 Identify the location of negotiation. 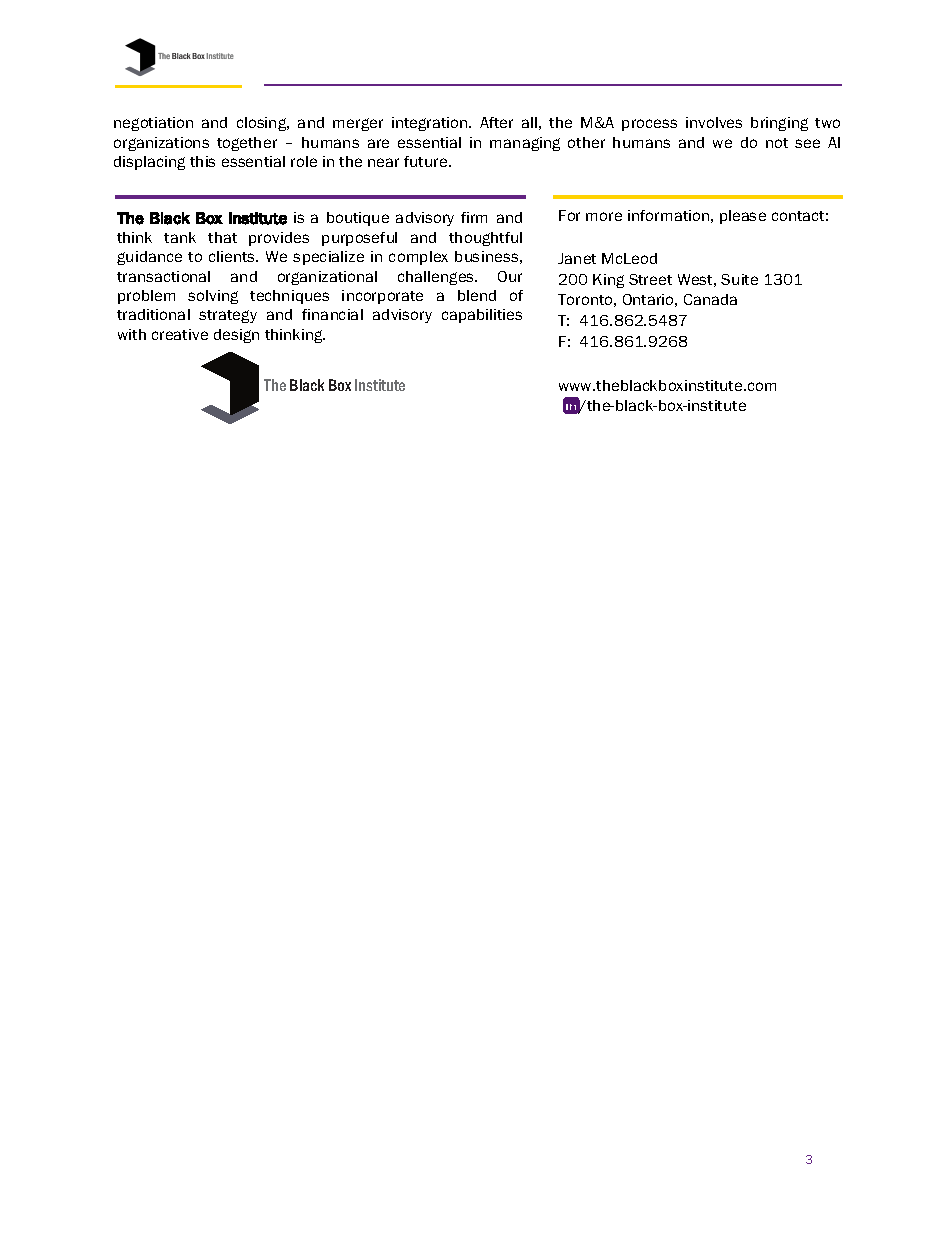
(153, 124).
